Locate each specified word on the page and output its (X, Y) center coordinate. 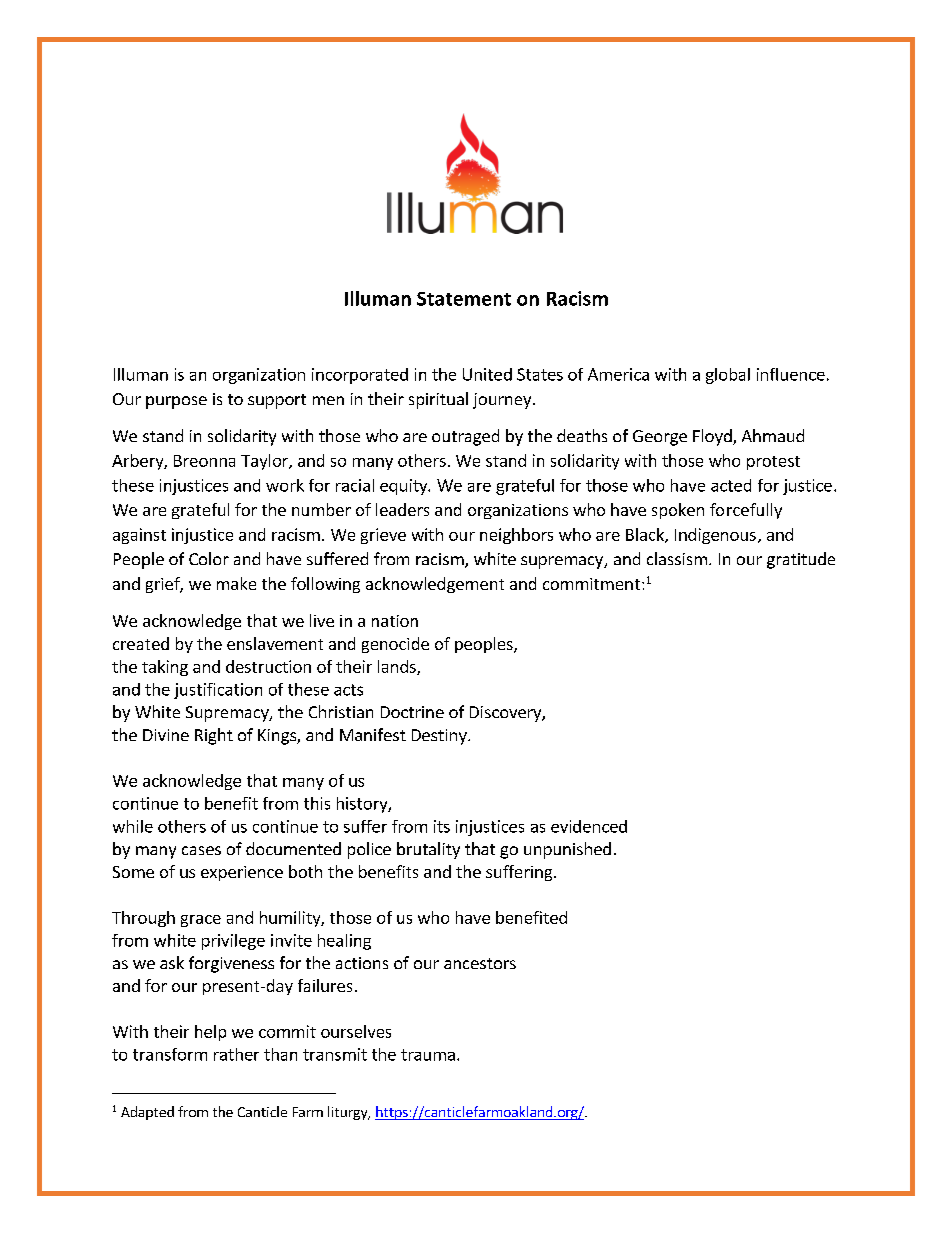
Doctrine (412, 712)
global (728, 376)
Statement (464, 299)
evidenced (589, 826)
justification (218, 691)
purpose (176, 402)
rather (236, 1054)
